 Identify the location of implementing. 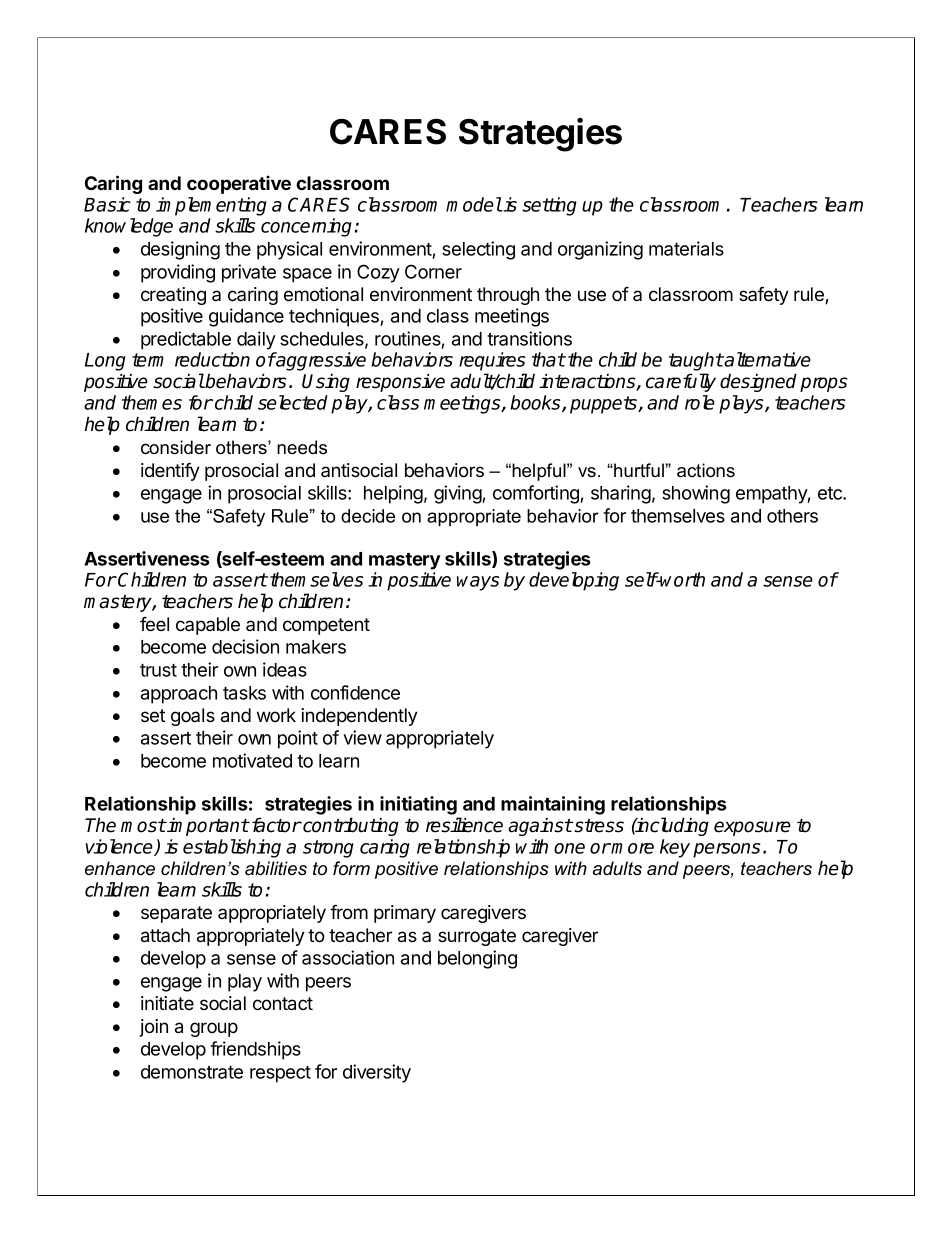
(211, 206).
